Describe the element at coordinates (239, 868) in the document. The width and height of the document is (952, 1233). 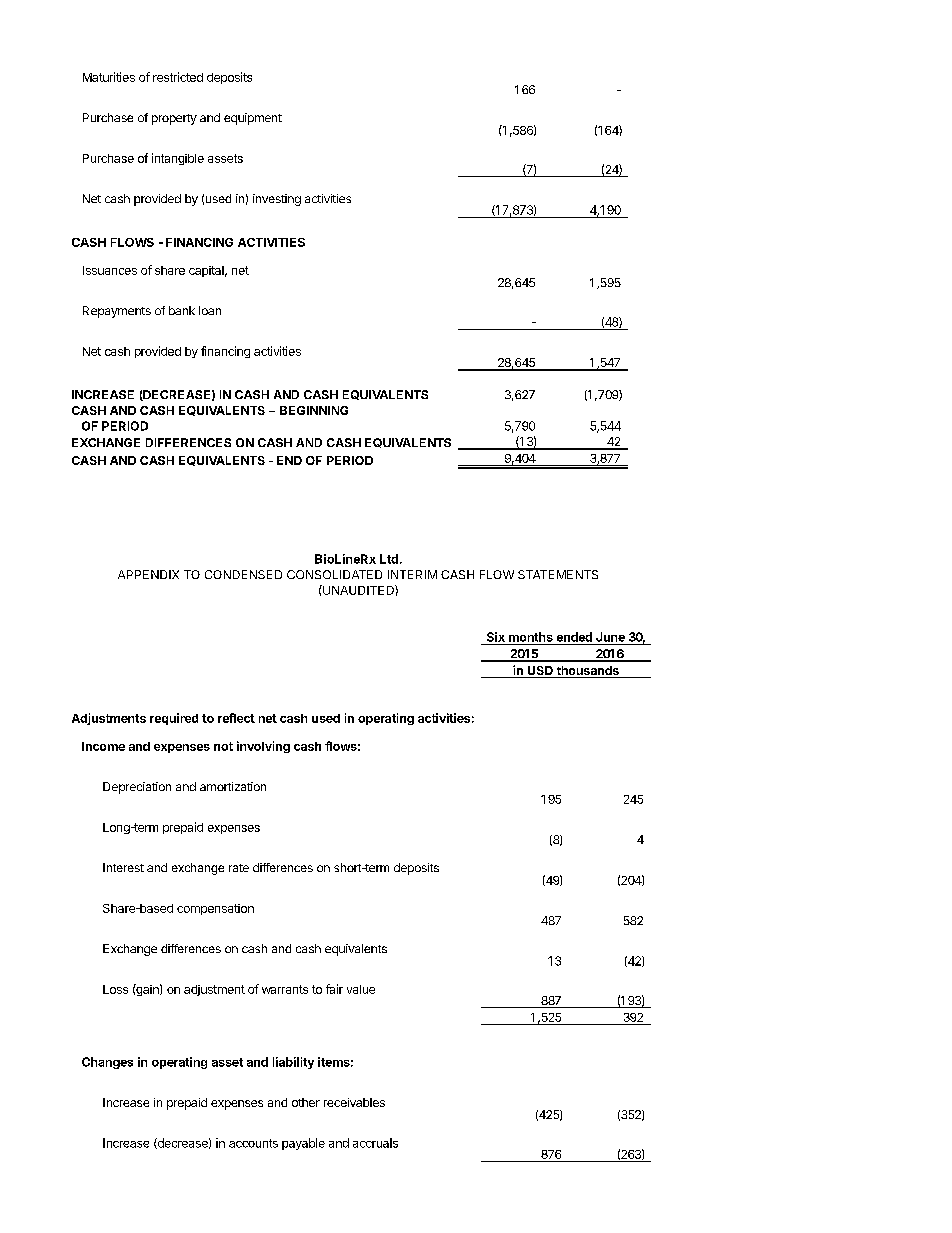
I see `rate` at that location.
